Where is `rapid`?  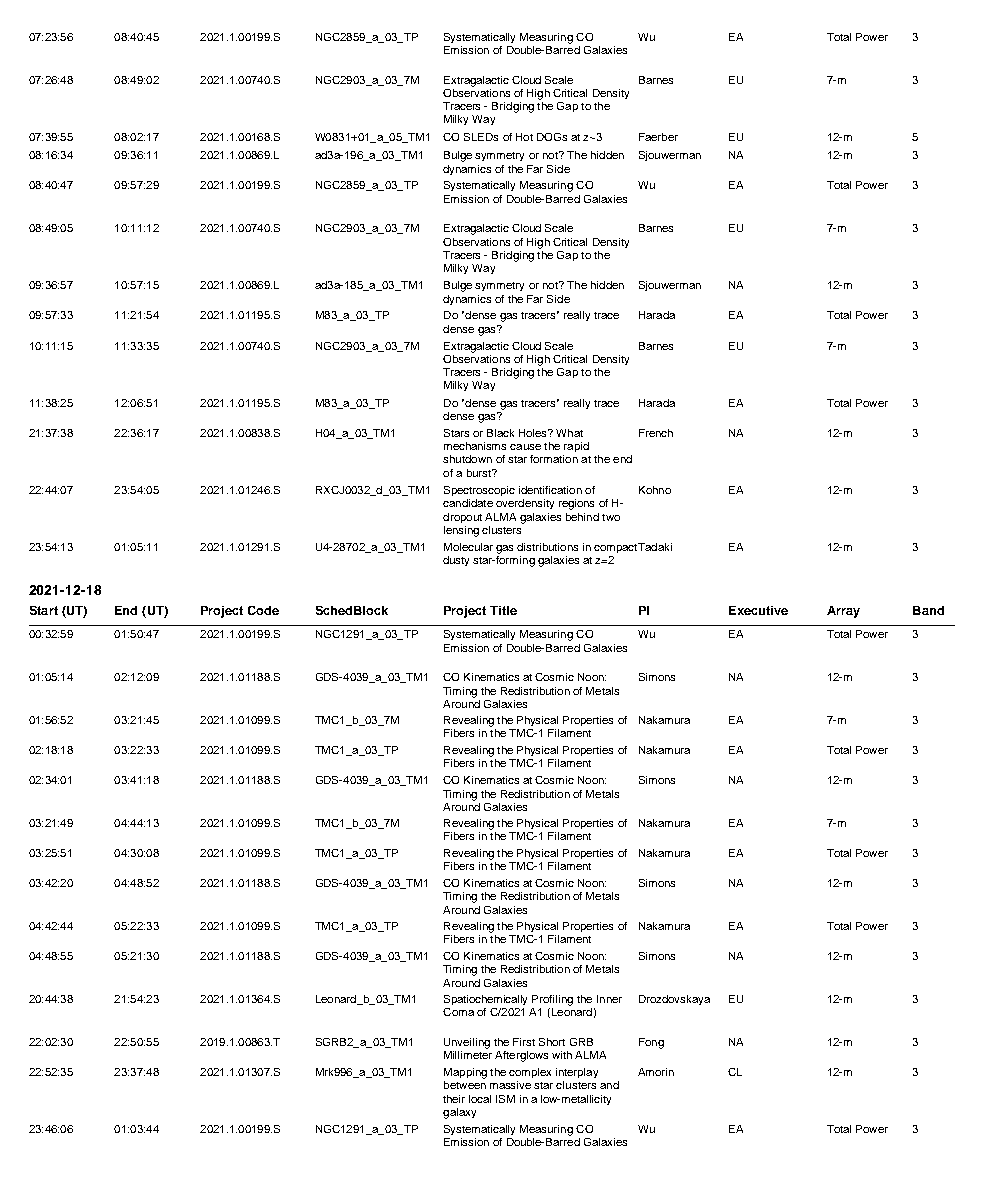
rapid is located at coordinates (576, 447).
